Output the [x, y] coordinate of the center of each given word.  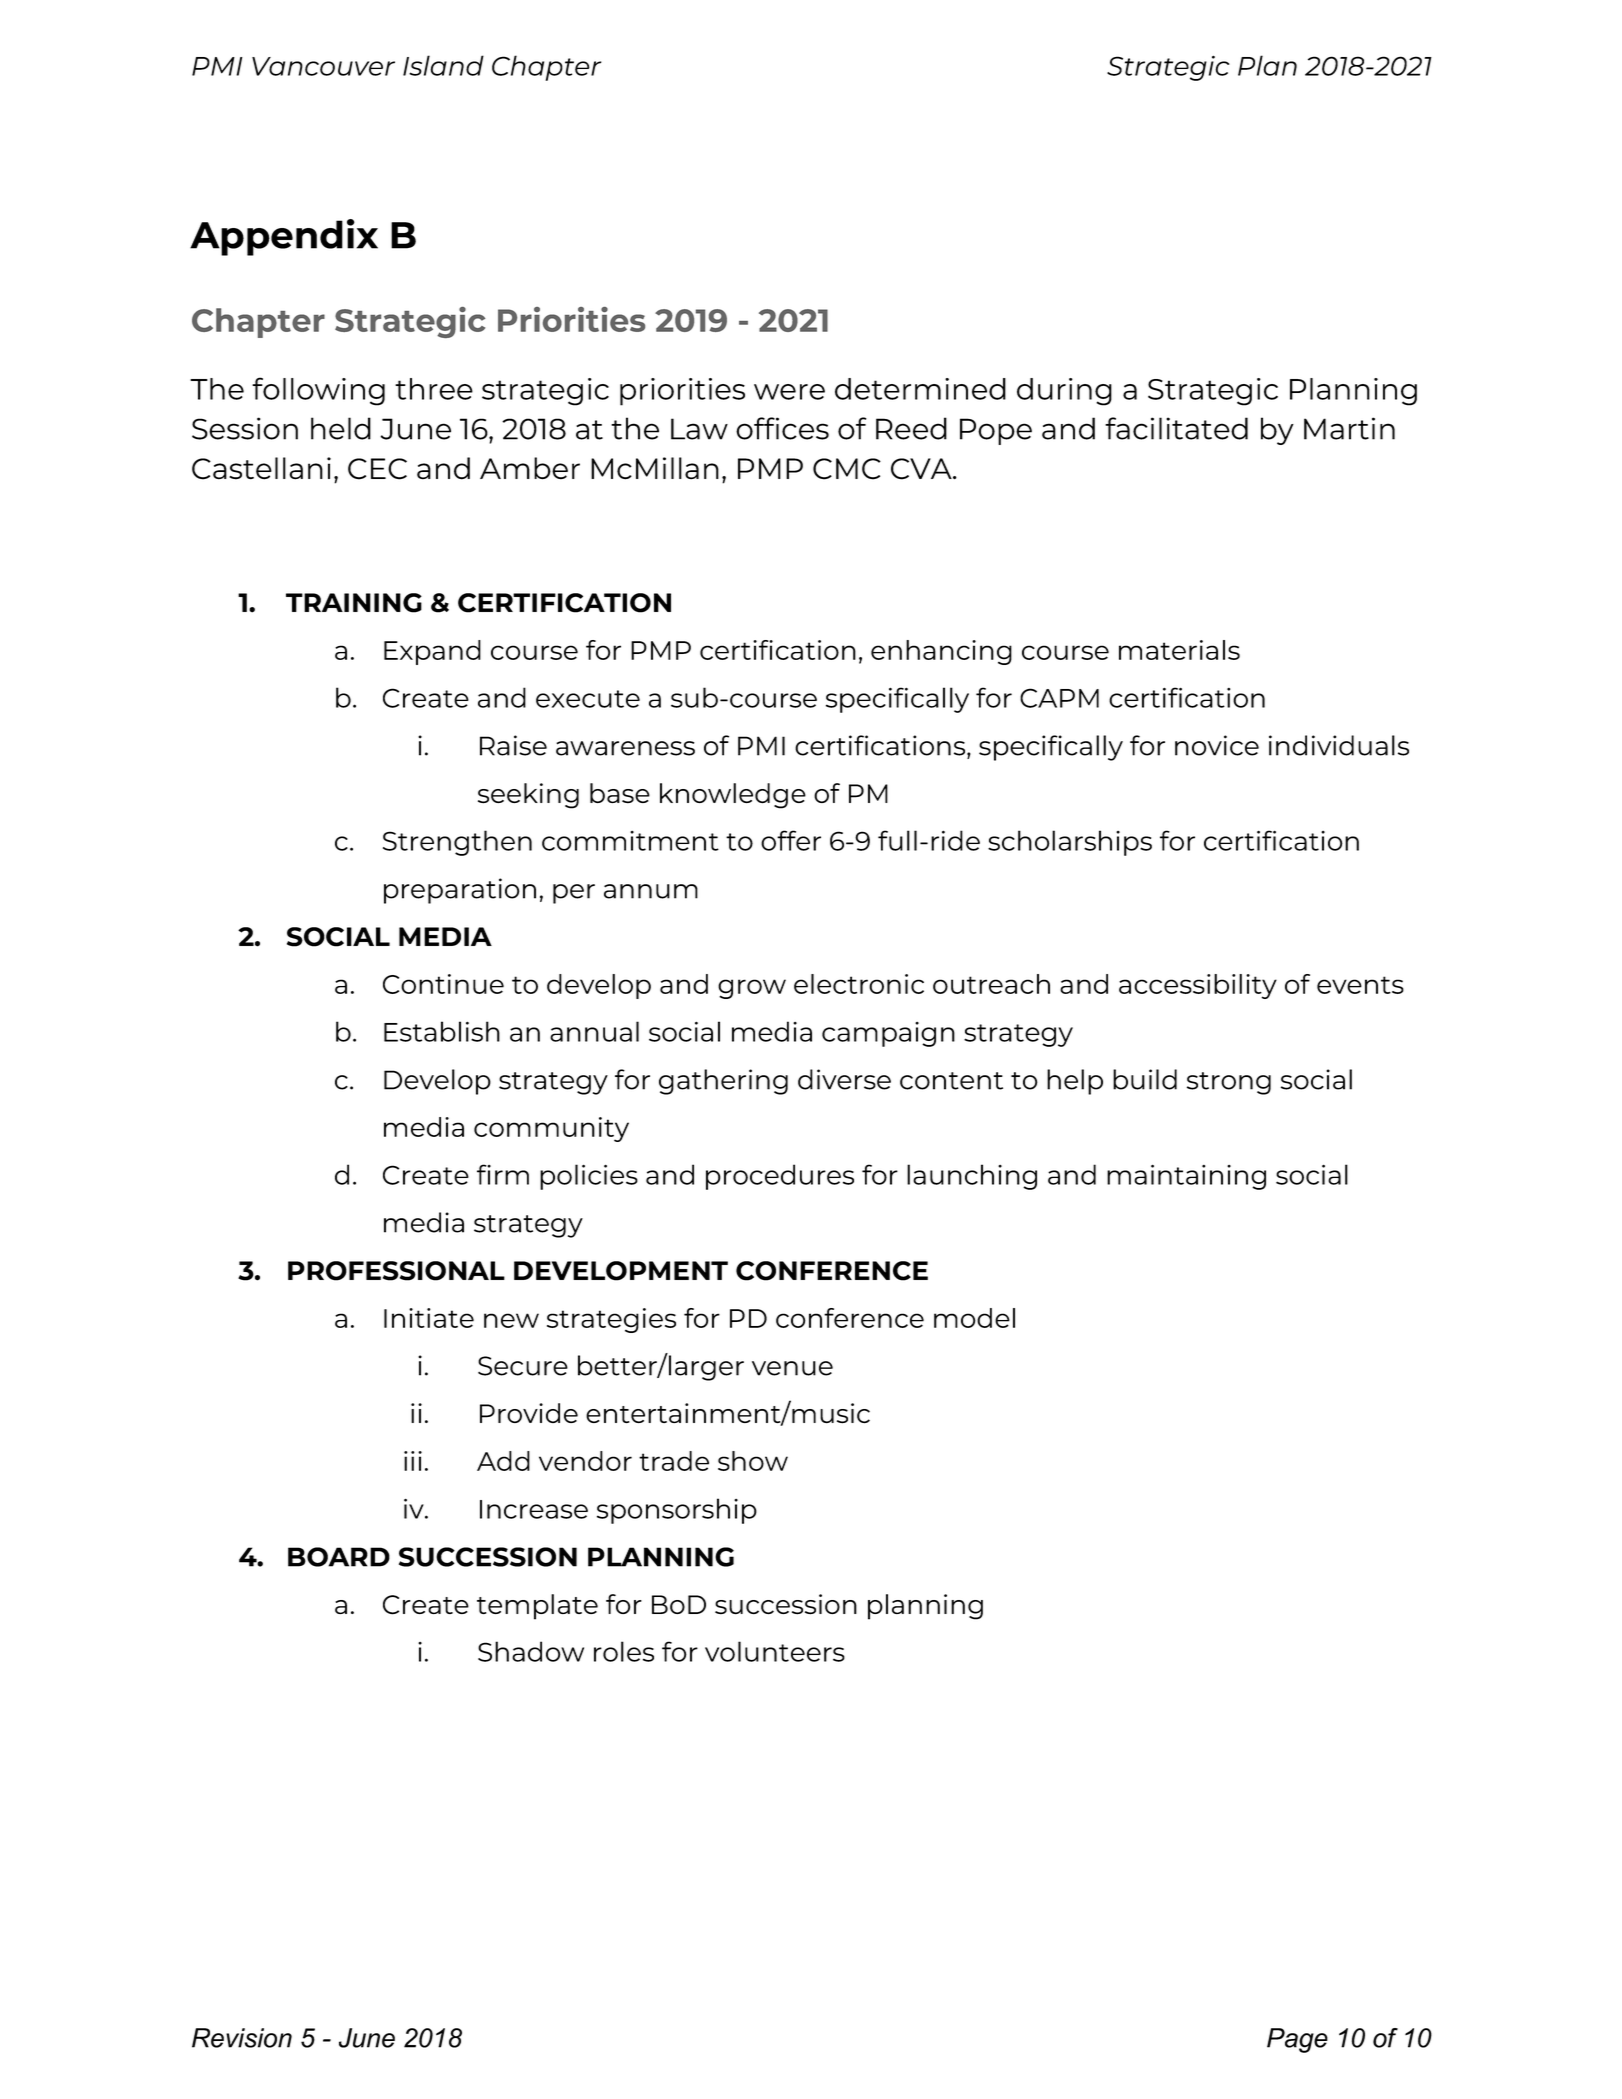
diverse [844, 1079]
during [1064, 392]
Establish [442, 1031]
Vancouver [323, 66]
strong [1229, 1083]
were [789, 392]
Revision [242, 2038]
